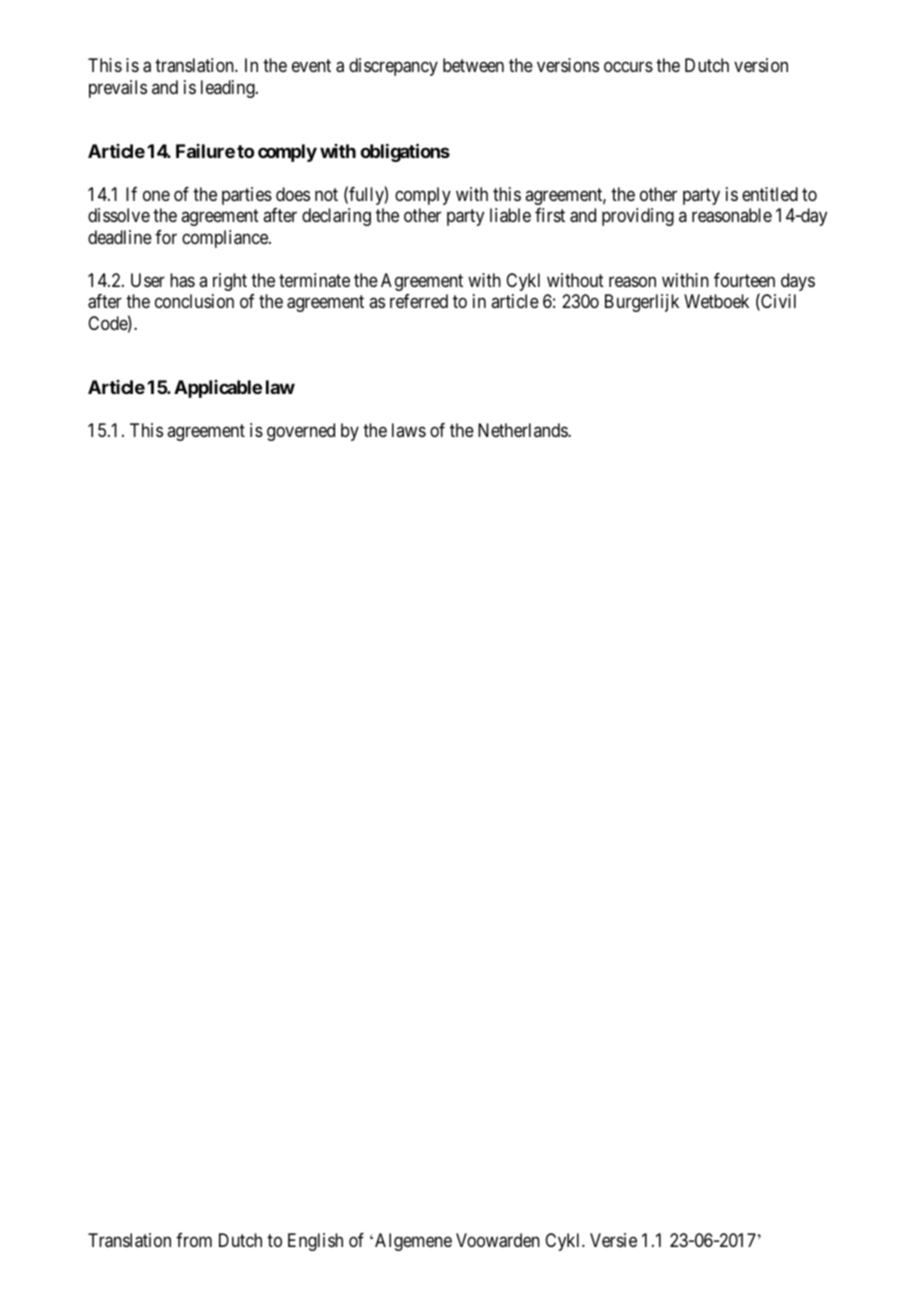  Describe the element at coordinates (409, 430) in the document. I see `laws` at that location.
